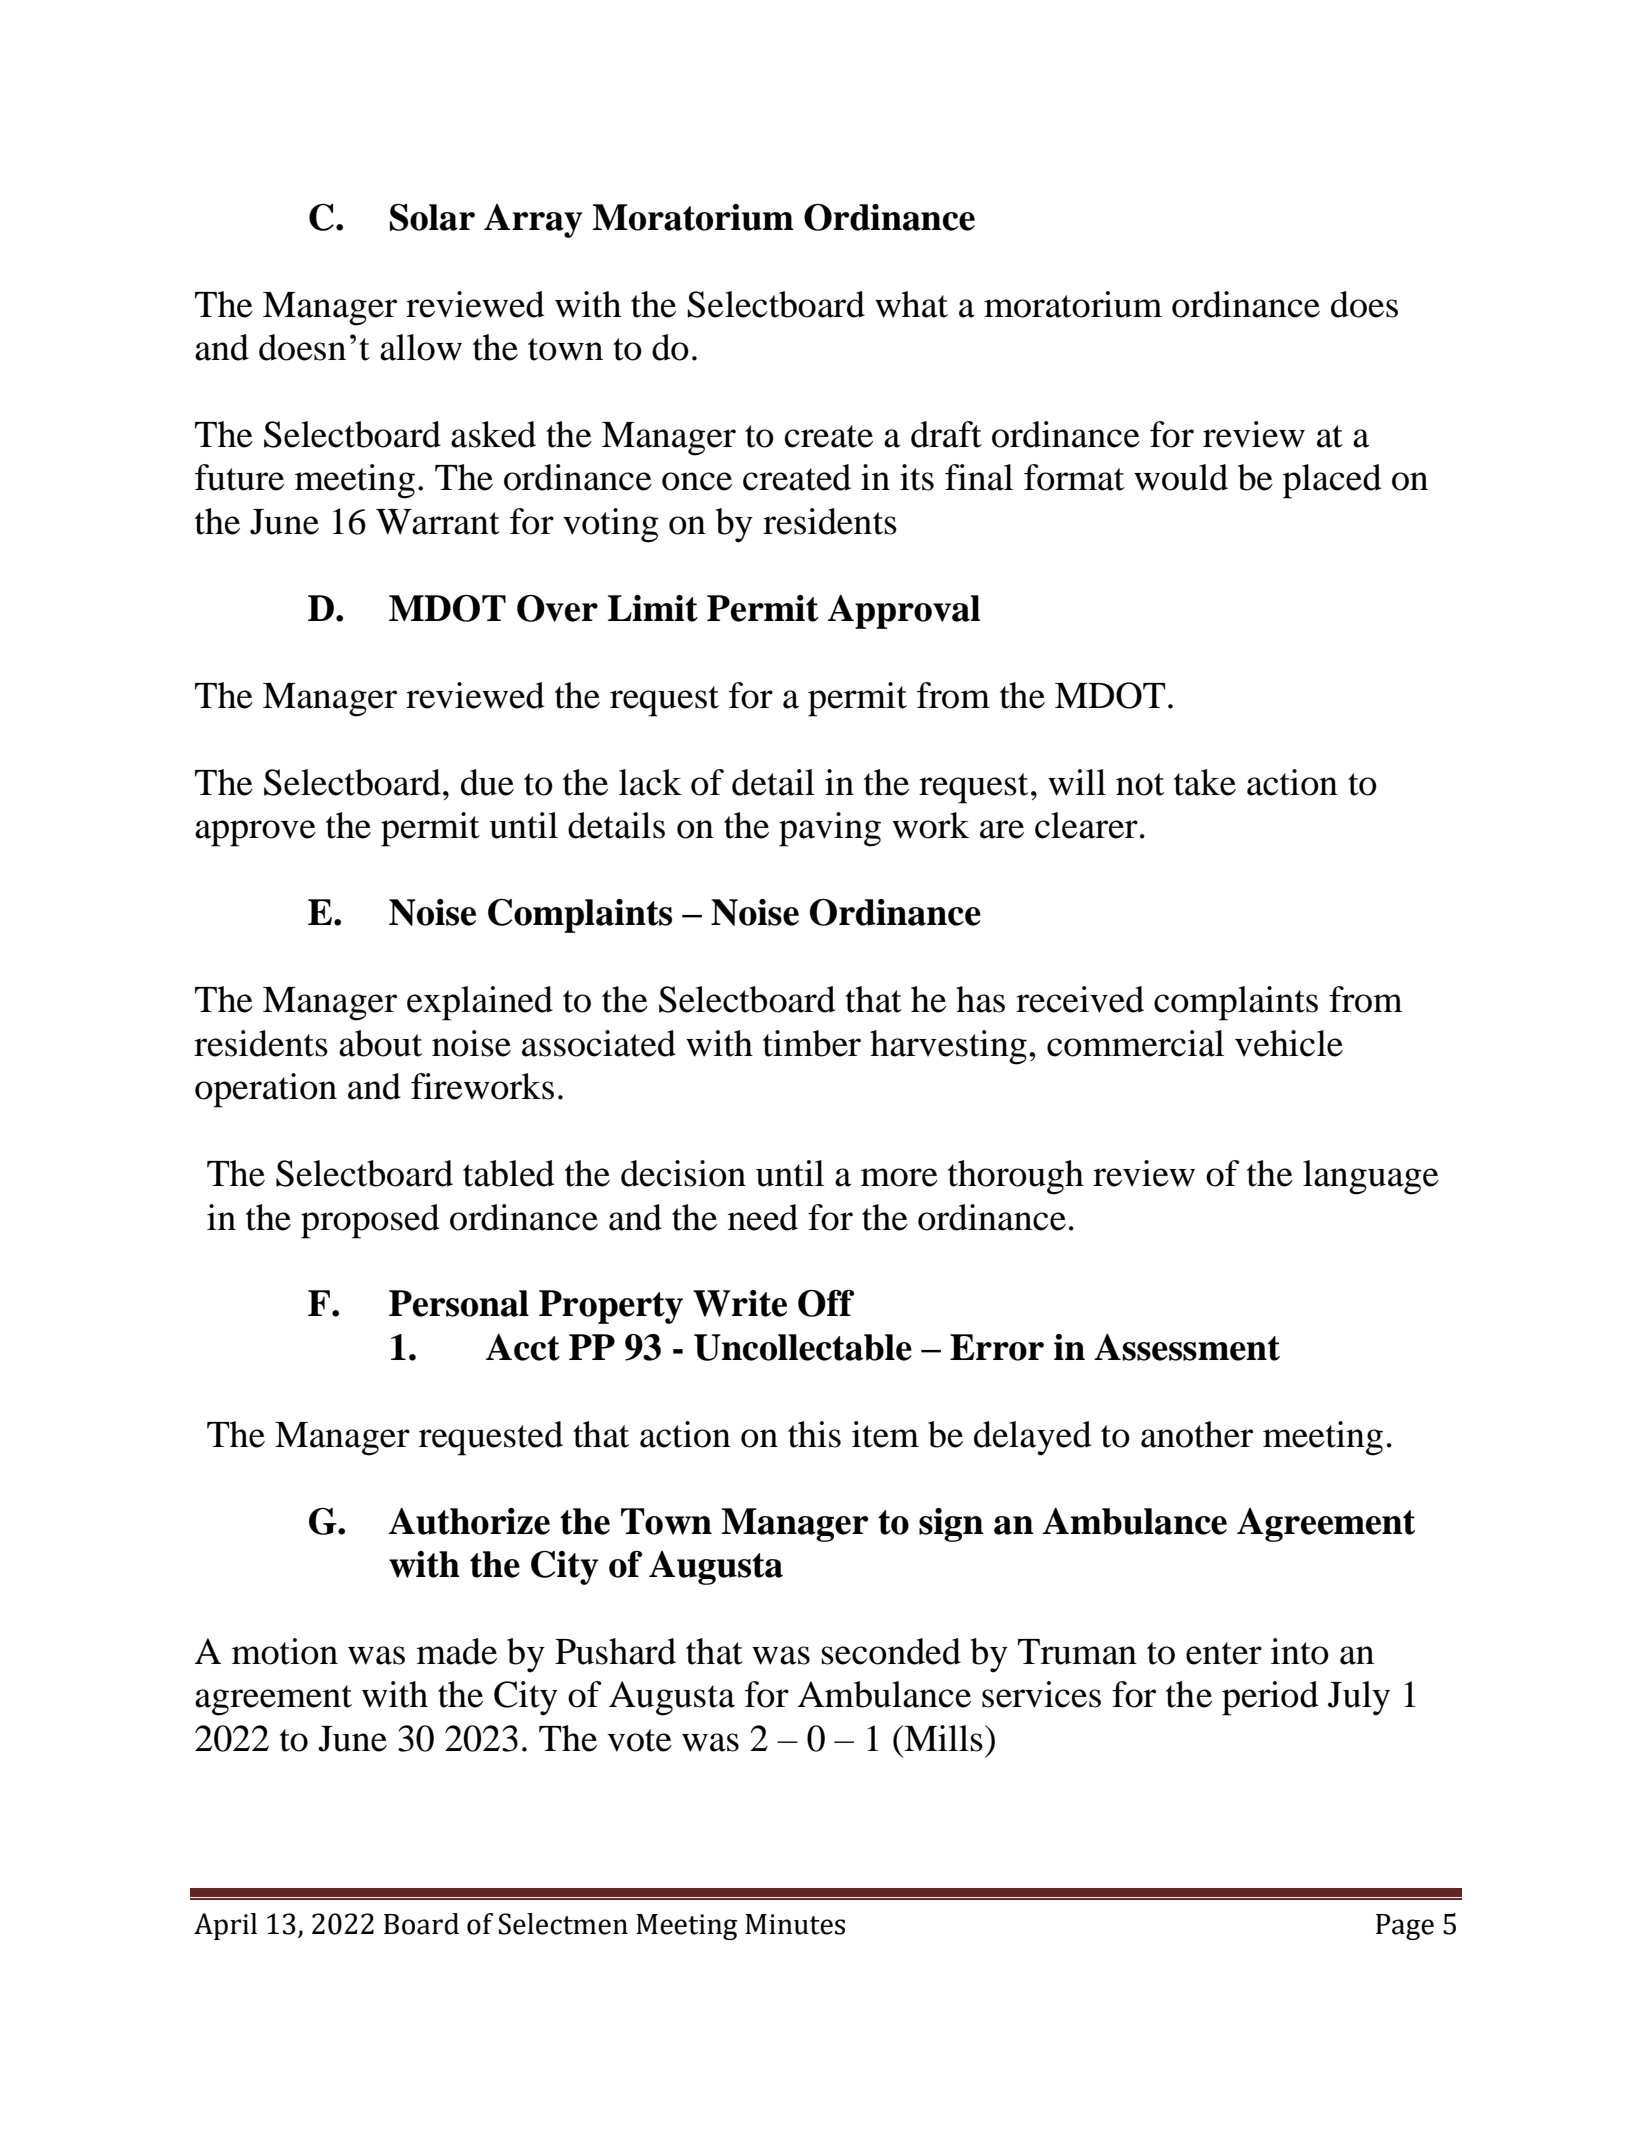 The image size is (1652, 2138). I want to click on paving, so click(830, 829).
